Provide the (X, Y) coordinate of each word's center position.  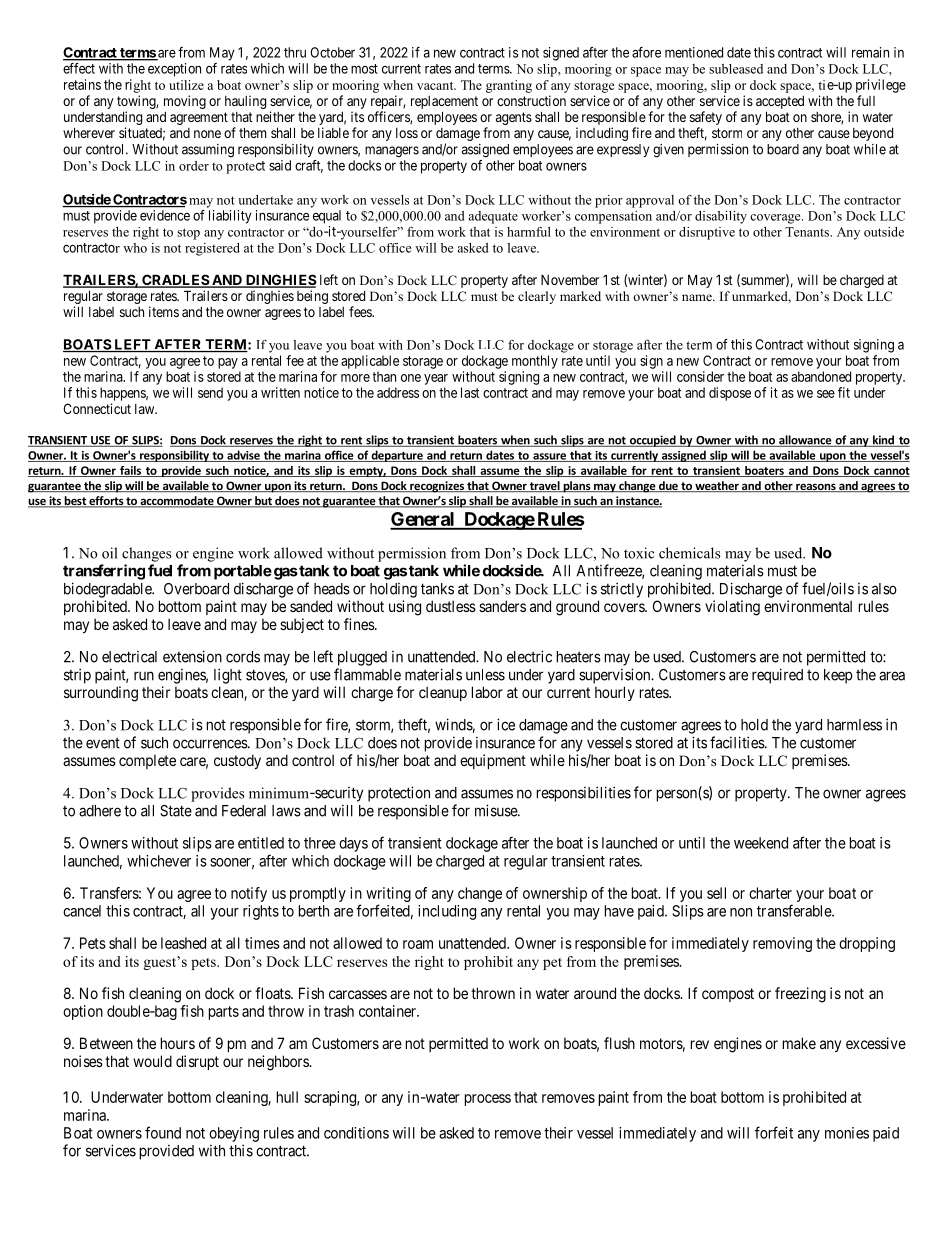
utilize (186, 85)
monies (847, 1133)
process (488, 1100)
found (163, 1132)
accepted (780, 102)
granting (509, 86)
